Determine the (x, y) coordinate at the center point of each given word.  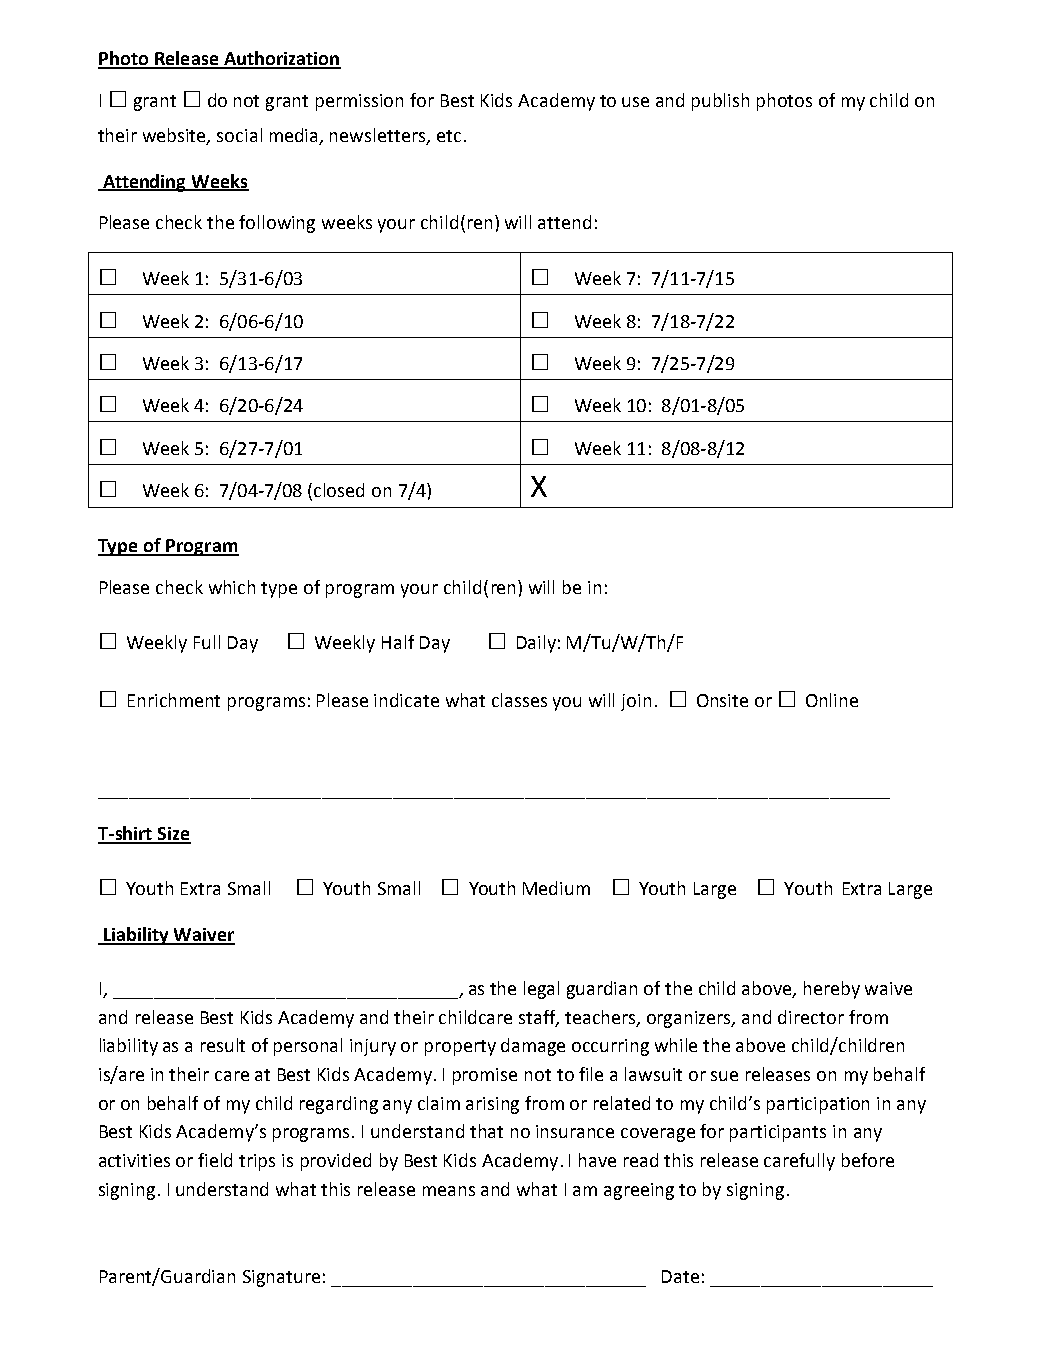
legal (541, 990)
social (239, 135)
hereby (832, 990)
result (223, 1045)
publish (720, 102)
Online (832, 700)
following (277, 224)
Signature (281, 1278)
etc (449, 136)
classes (519, 700)
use (635, 102)
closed (339, 490)
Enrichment (174, 700)
